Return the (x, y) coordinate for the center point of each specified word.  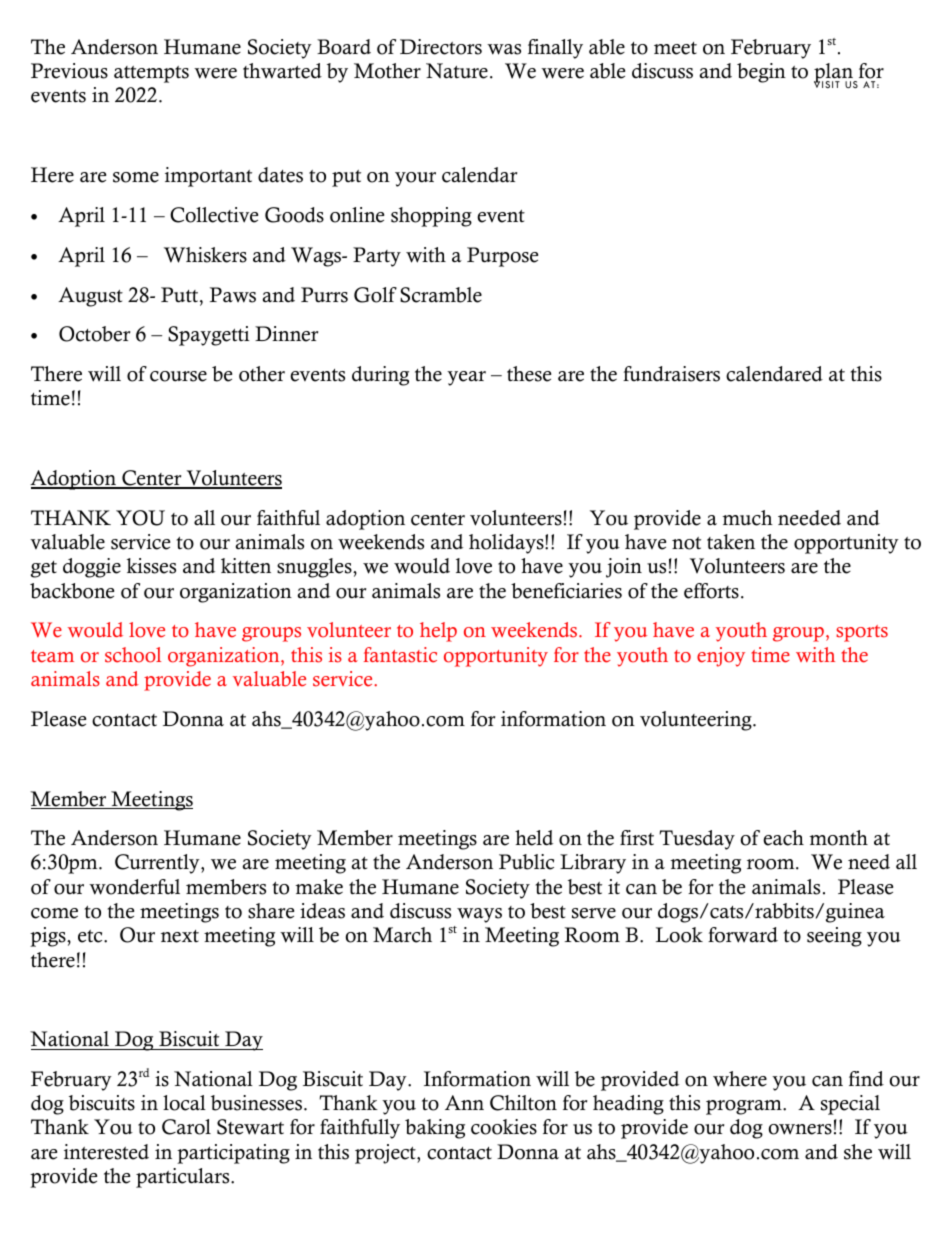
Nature (457, 71)
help (438, 632)
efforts (711, 591)
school (133, 655)
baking (435, 1129)
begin (761, 73)
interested (106, 1152)
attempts (151, 74)
